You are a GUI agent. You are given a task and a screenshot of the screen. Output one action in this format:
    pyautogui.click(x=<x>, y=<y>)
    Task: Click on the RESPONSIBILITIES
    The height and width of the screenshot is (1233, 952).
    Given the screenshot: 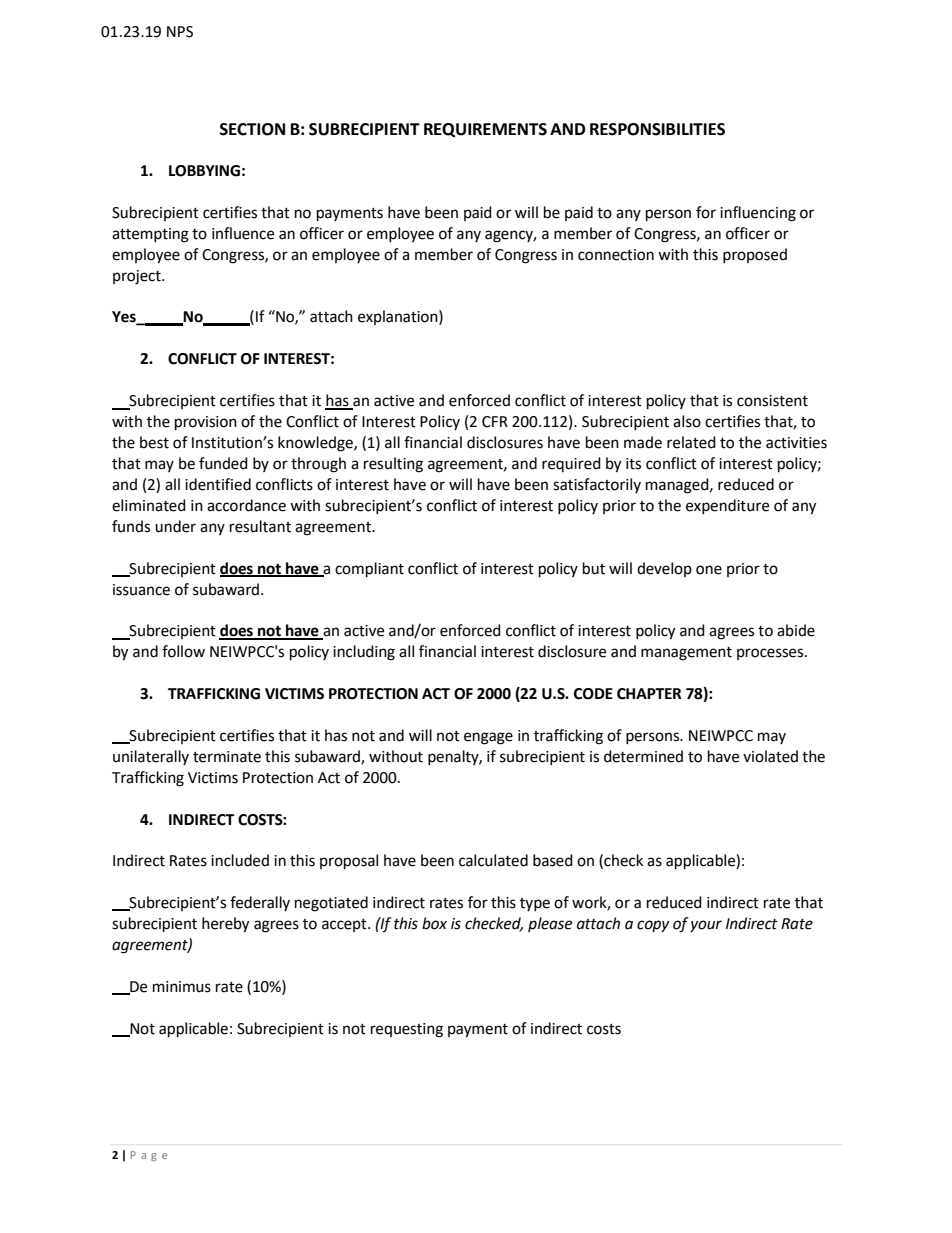 What is the action you would take?
    pyautogui.click(x=657, y=129)
